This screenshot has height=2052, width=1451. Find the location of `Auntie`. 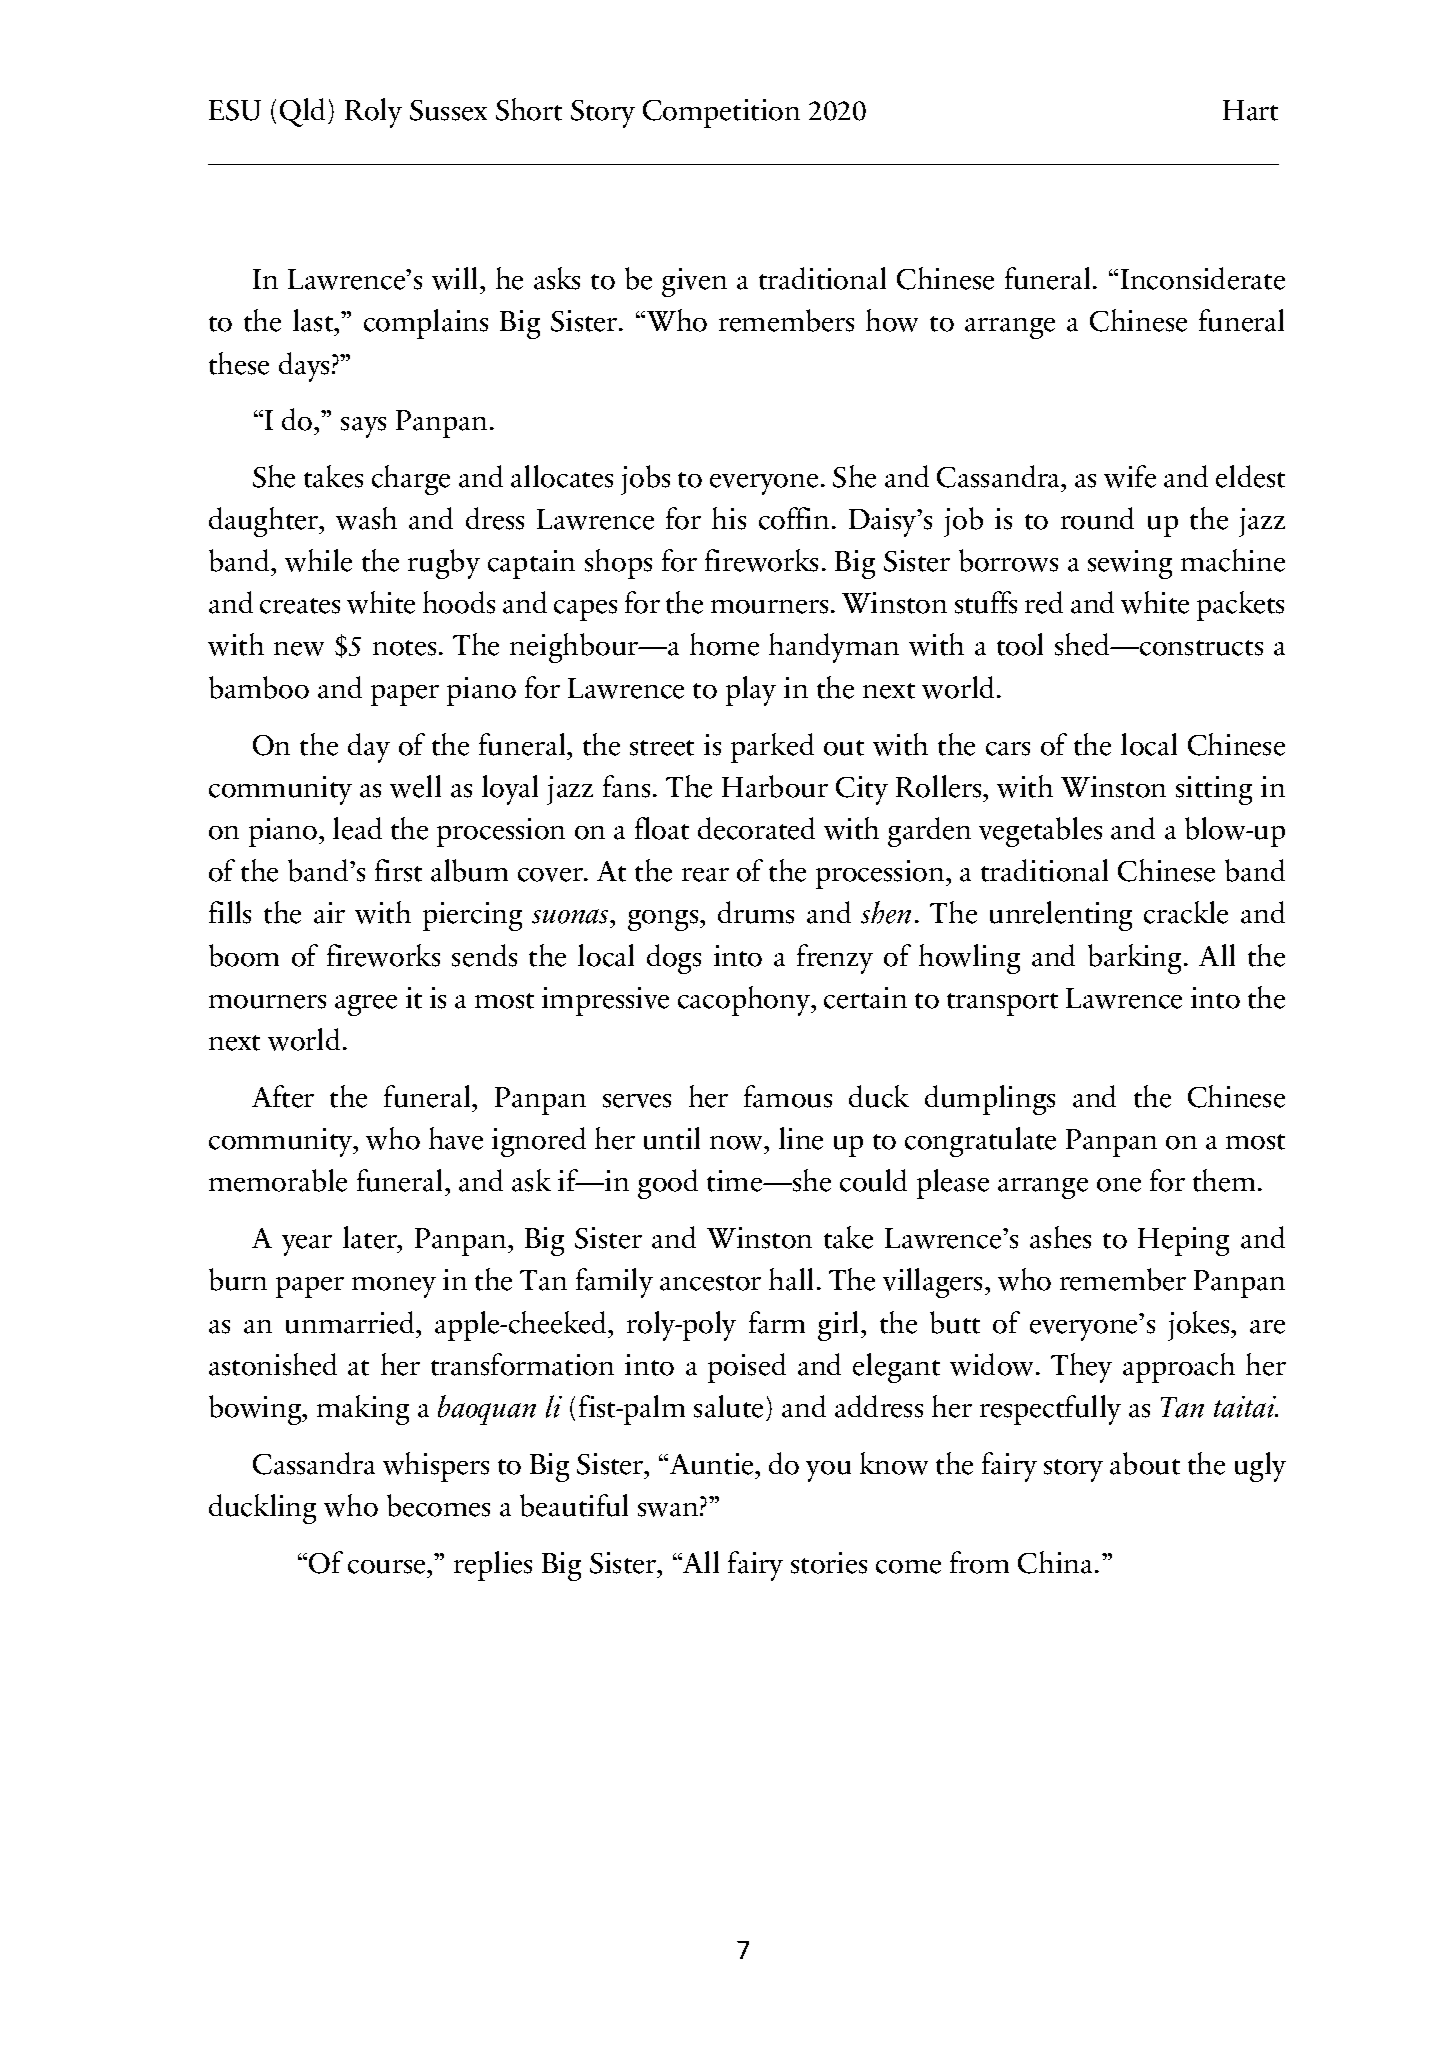

Auntie is located at coordinates (713, 1464).
